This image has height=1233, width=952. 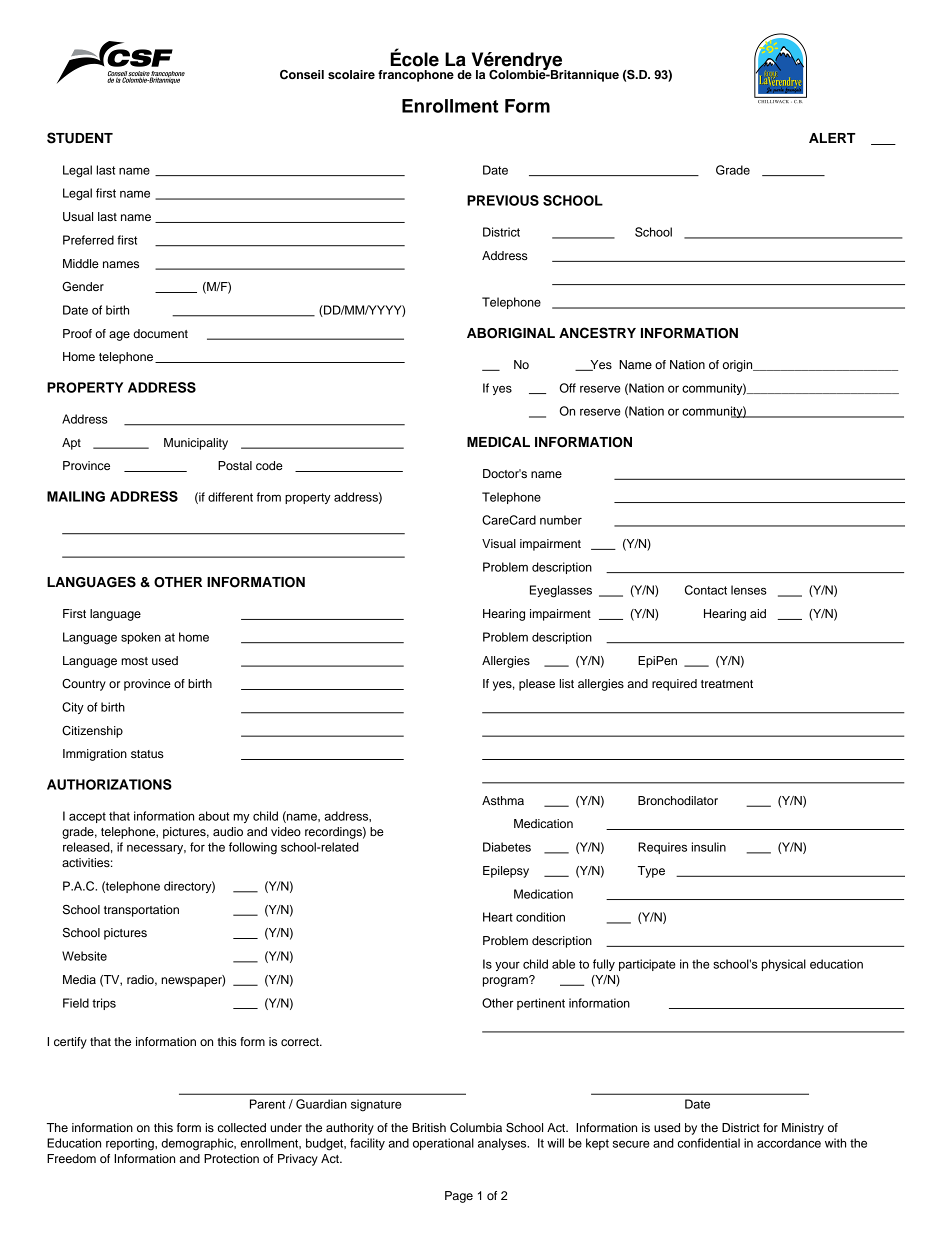 What do you see at coordinates (213, 816) in the image?
I see `about` at bounding box center [213, 816].
